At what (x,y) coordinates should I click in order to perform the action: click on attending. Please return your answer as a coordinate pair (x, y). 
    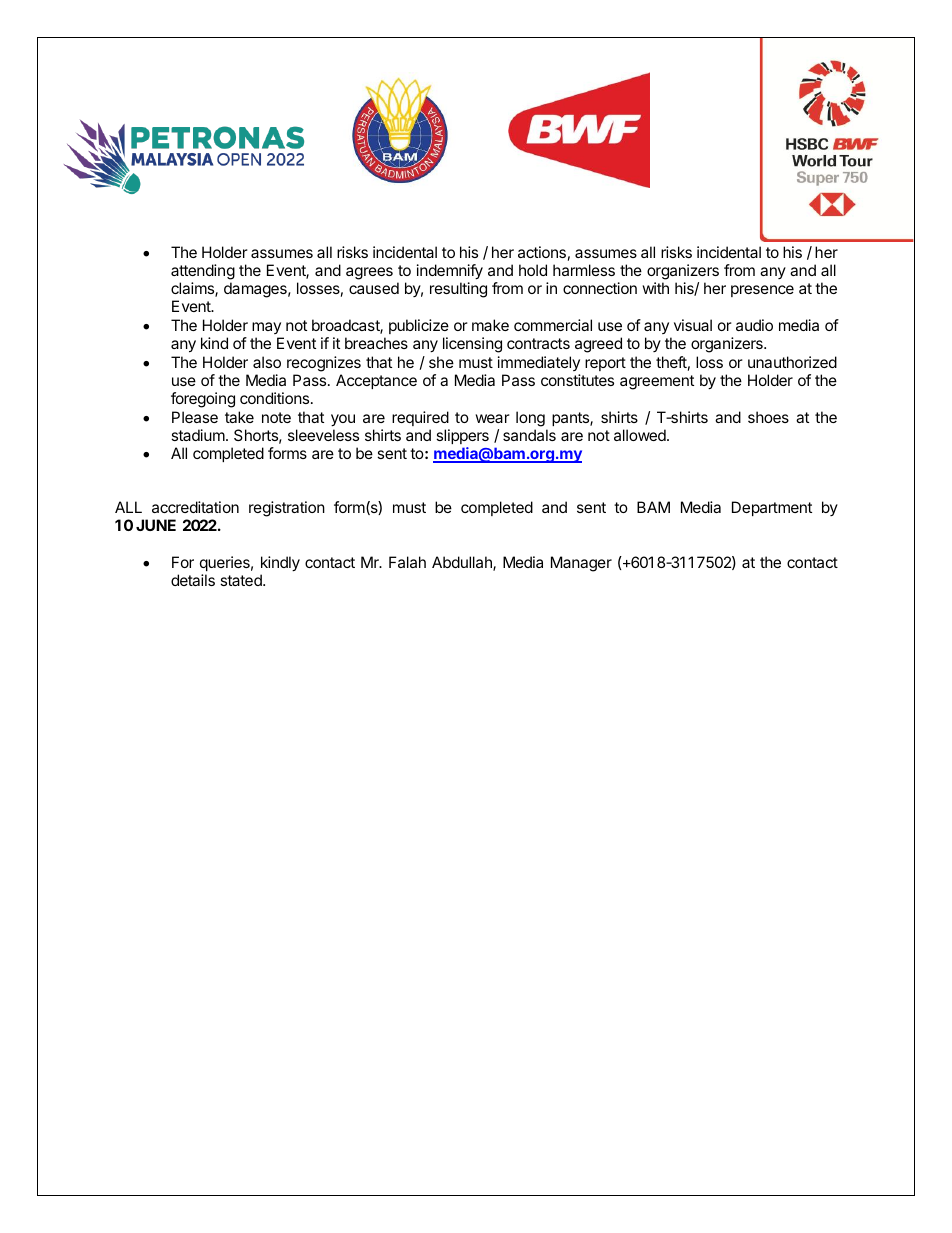
    Looking at the image, I should click on (203, 272).
